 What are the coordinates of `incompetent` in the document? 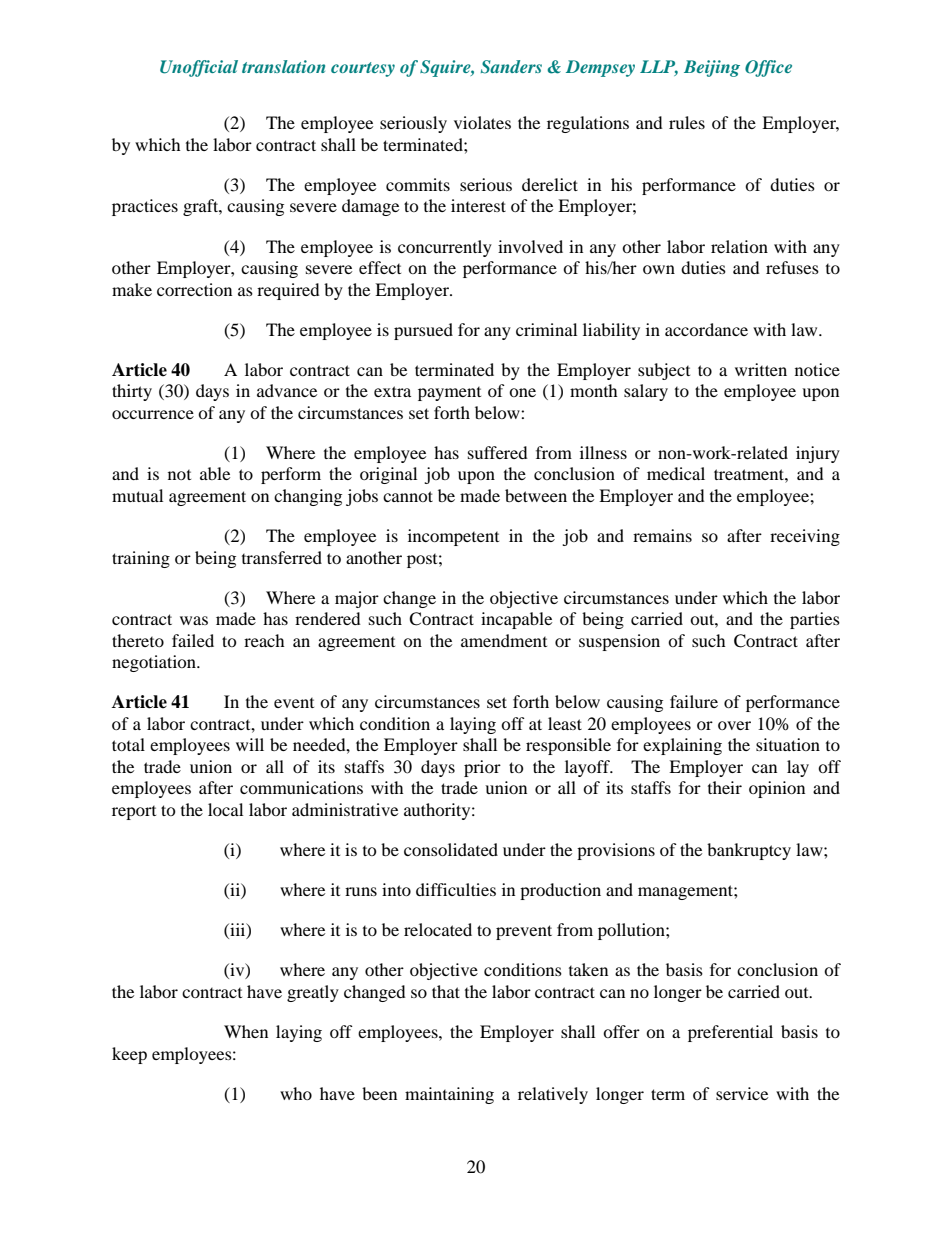 It's located at (453, 537).
